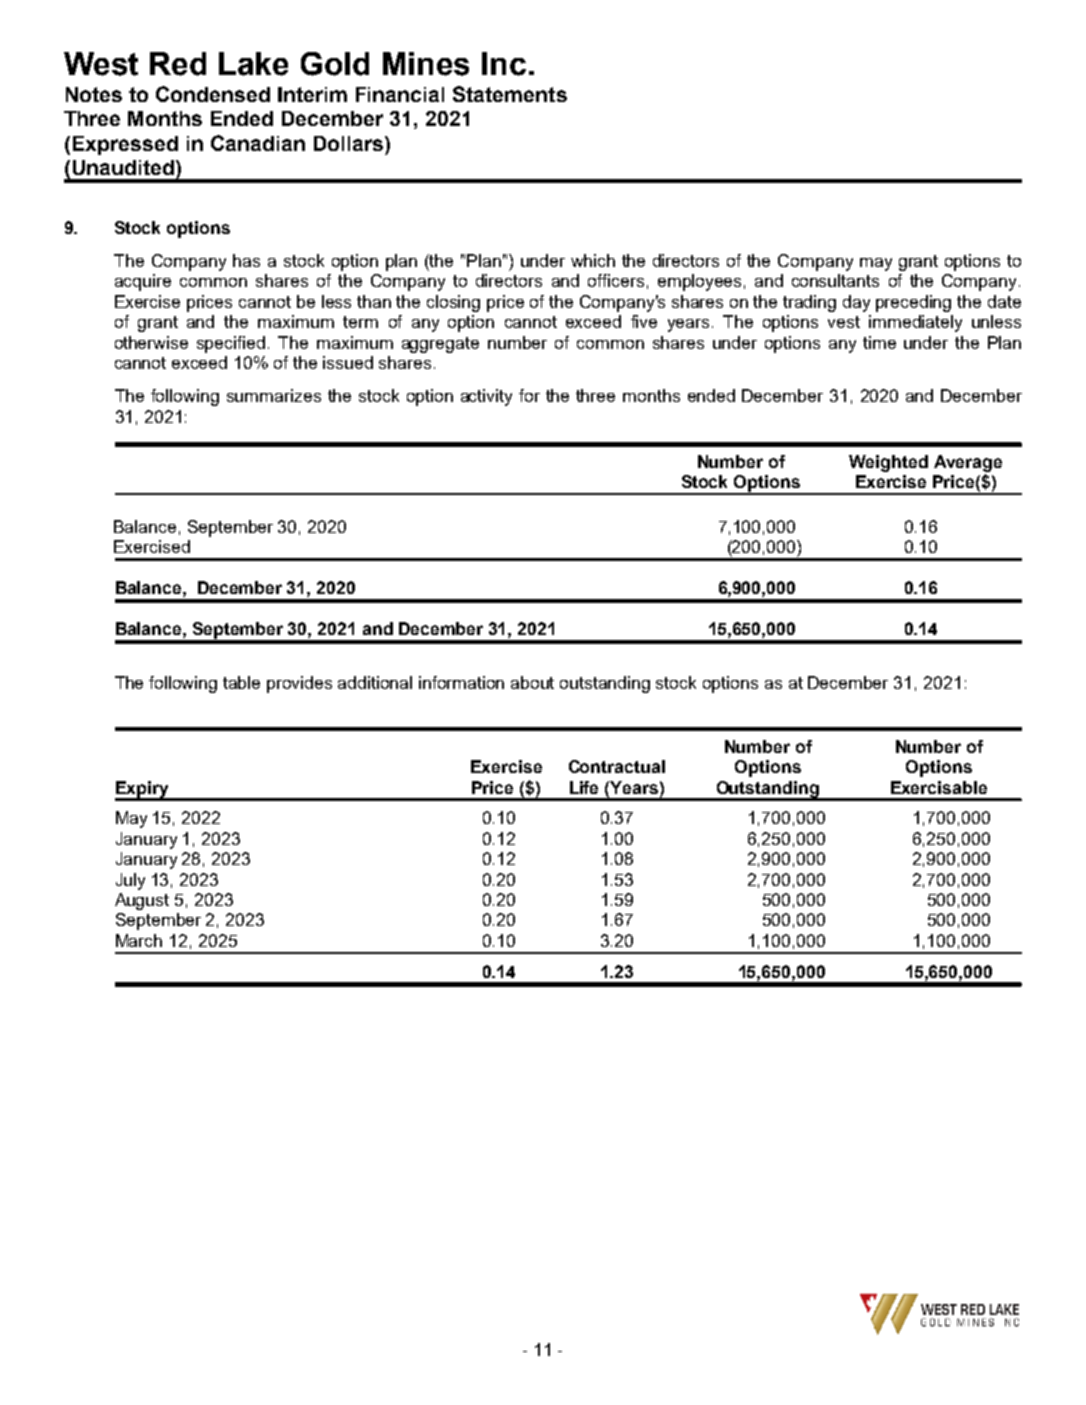 This document has height=1405, width=1086. I want to click on Statements, so click(510, 94).
